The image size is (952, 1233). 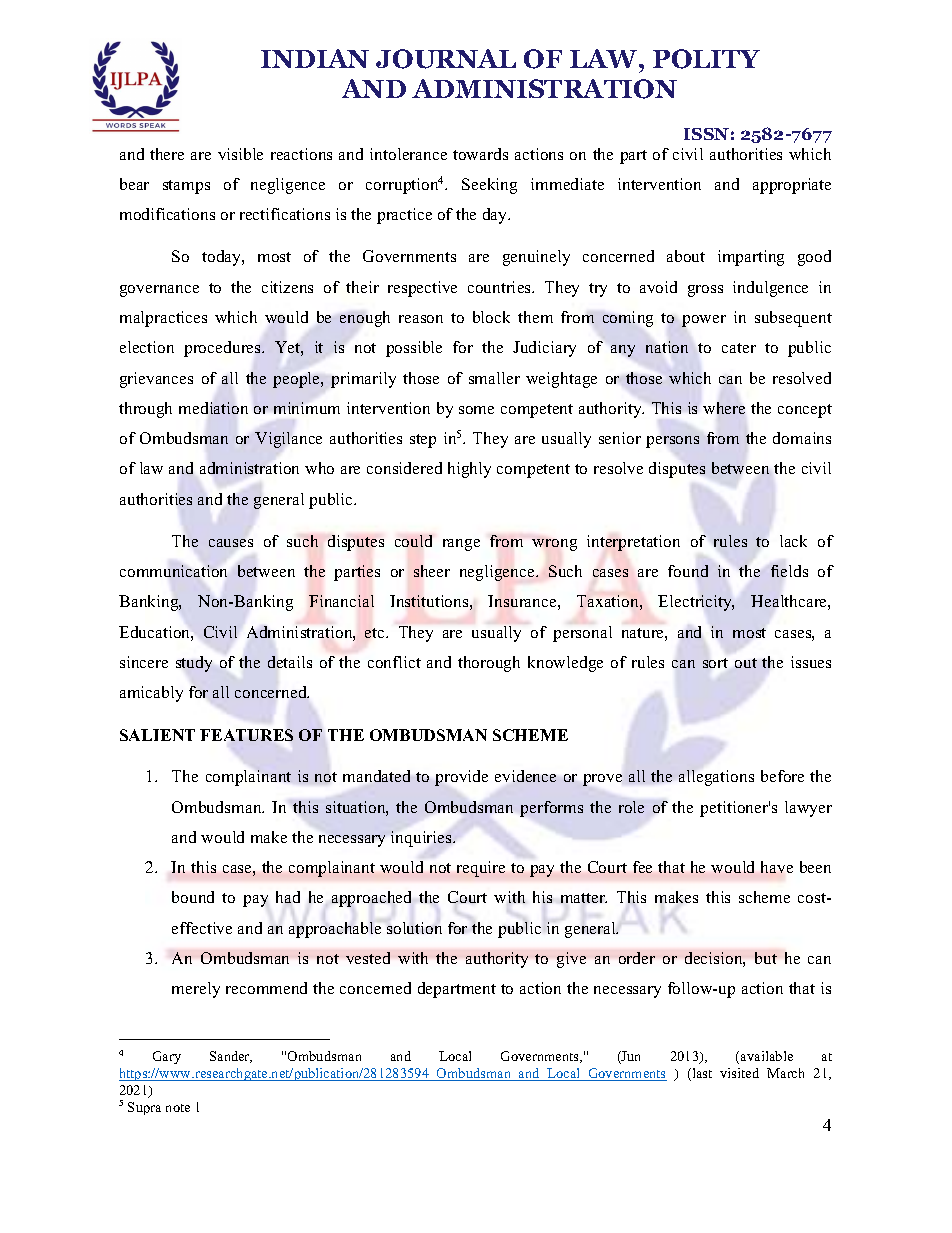 I want to click on block, so click(x=491, y=317).
